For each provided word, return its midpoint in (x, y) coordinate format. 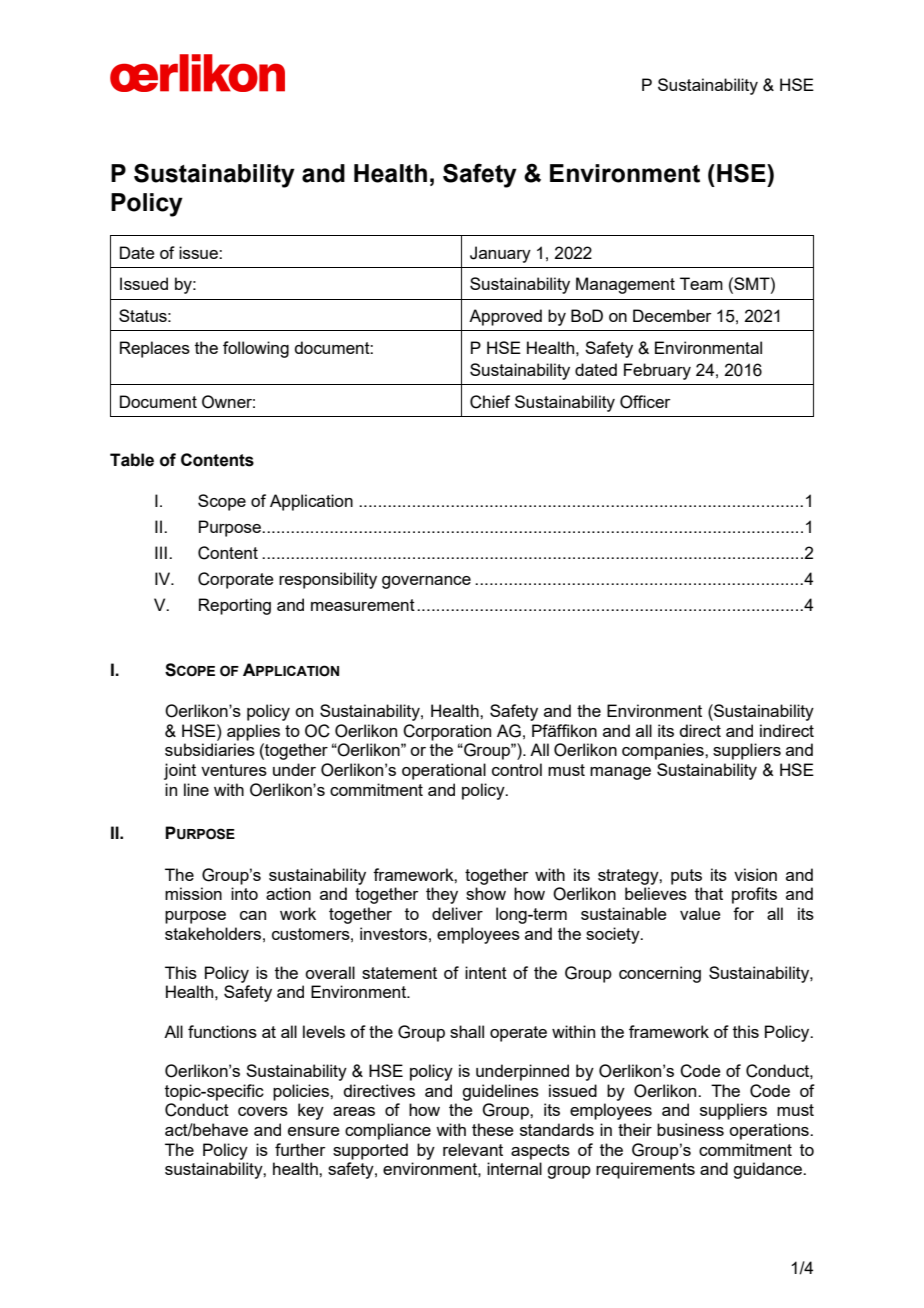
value (700, 913)
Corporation (447, 732)
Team (701, 283)
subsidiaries (210, 749)
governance (426, 582)
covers (263, 1111)
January (500, 254)
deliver (457, 913)
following (256, 349)
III (161, 552)
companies (664, 751)
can (253, 915)
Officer (645, 402)
